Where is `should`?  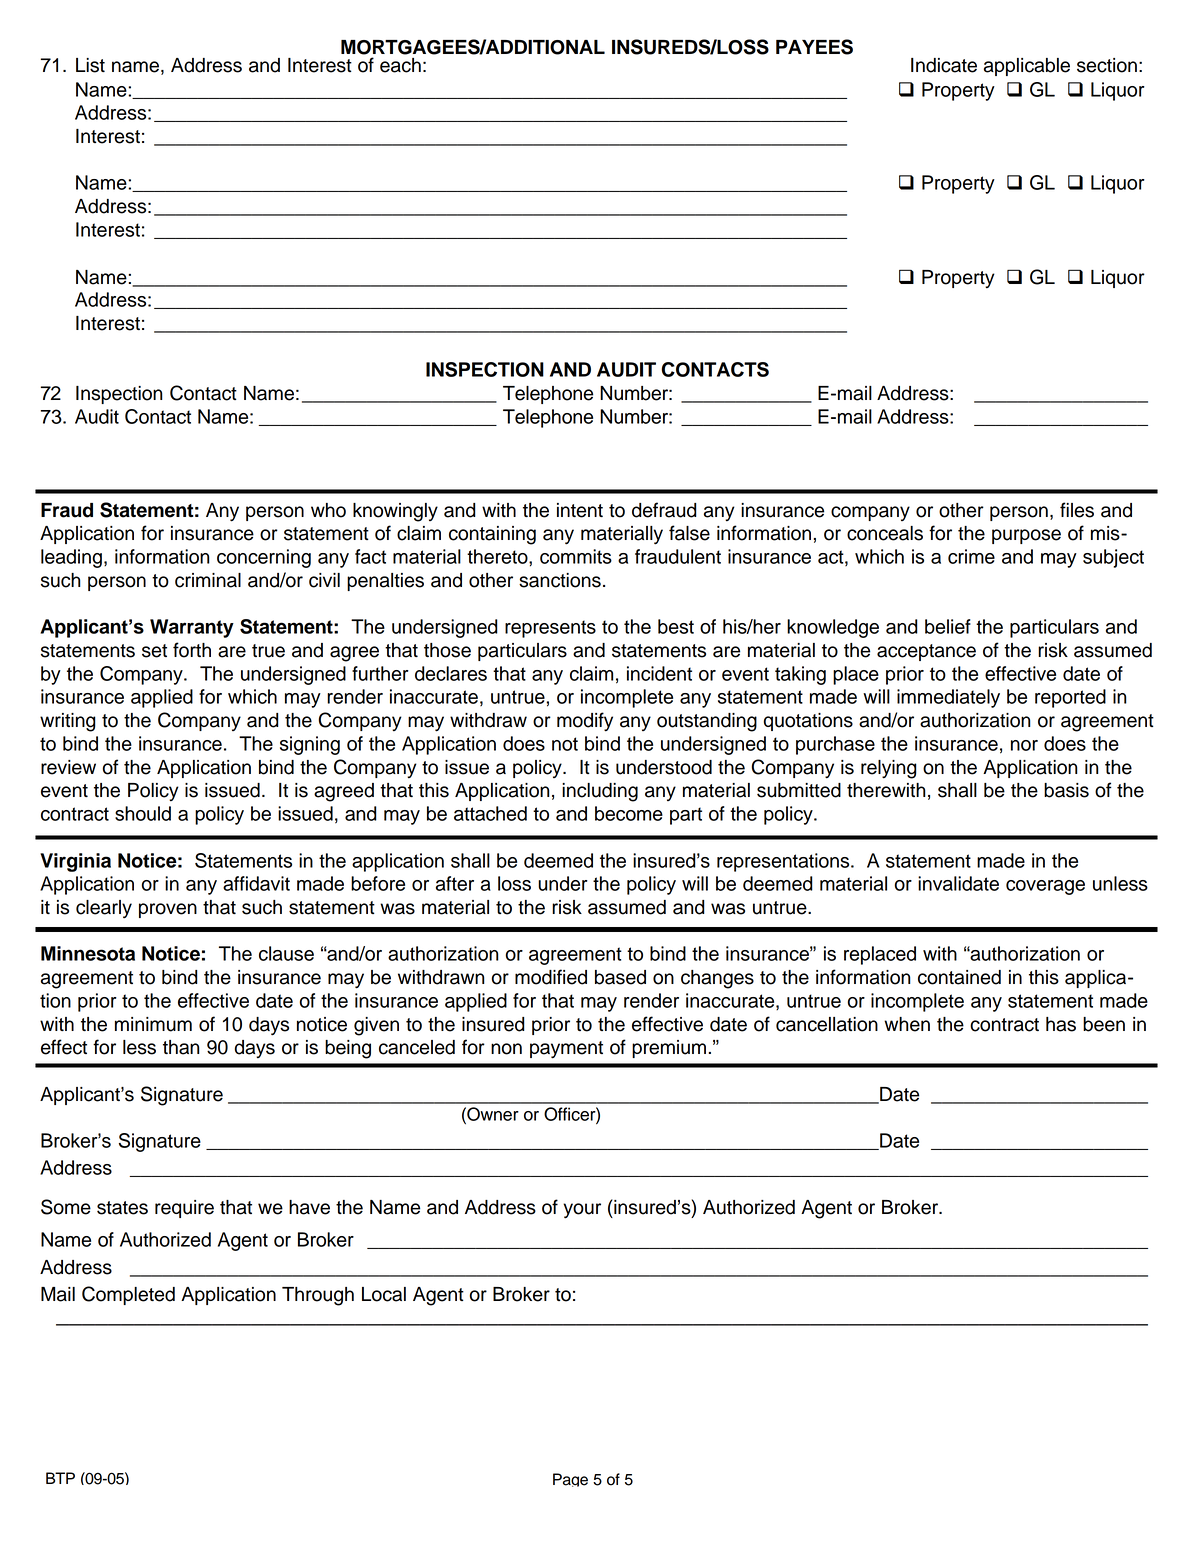
should is located at coordinates (143, 813).
